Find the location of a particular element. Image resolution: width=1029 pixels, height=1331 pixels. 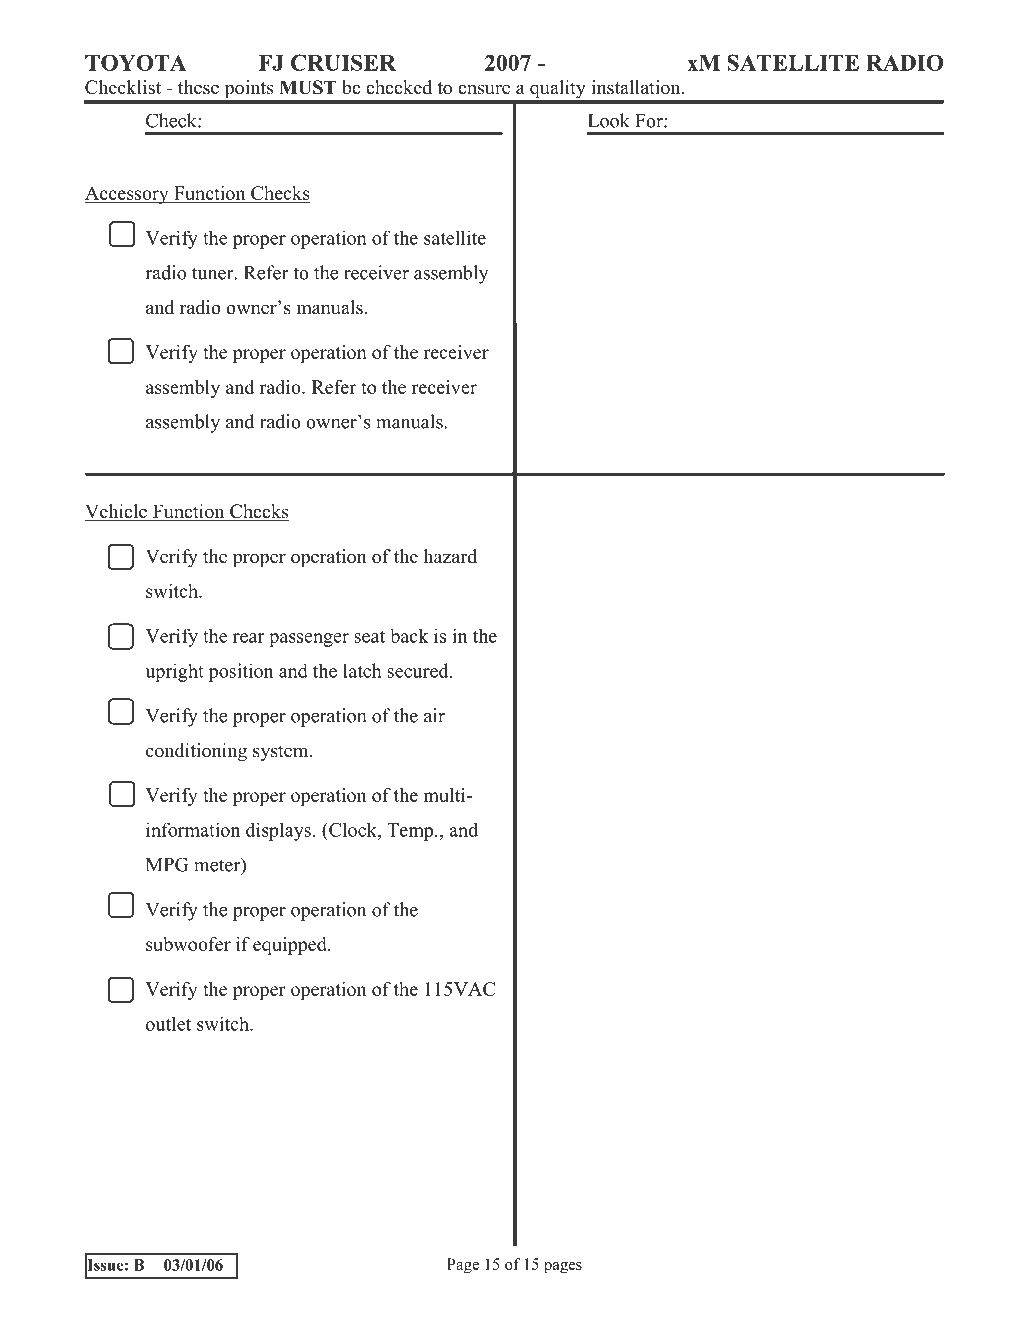

Vehicle is located at coordinates (117, 512).
